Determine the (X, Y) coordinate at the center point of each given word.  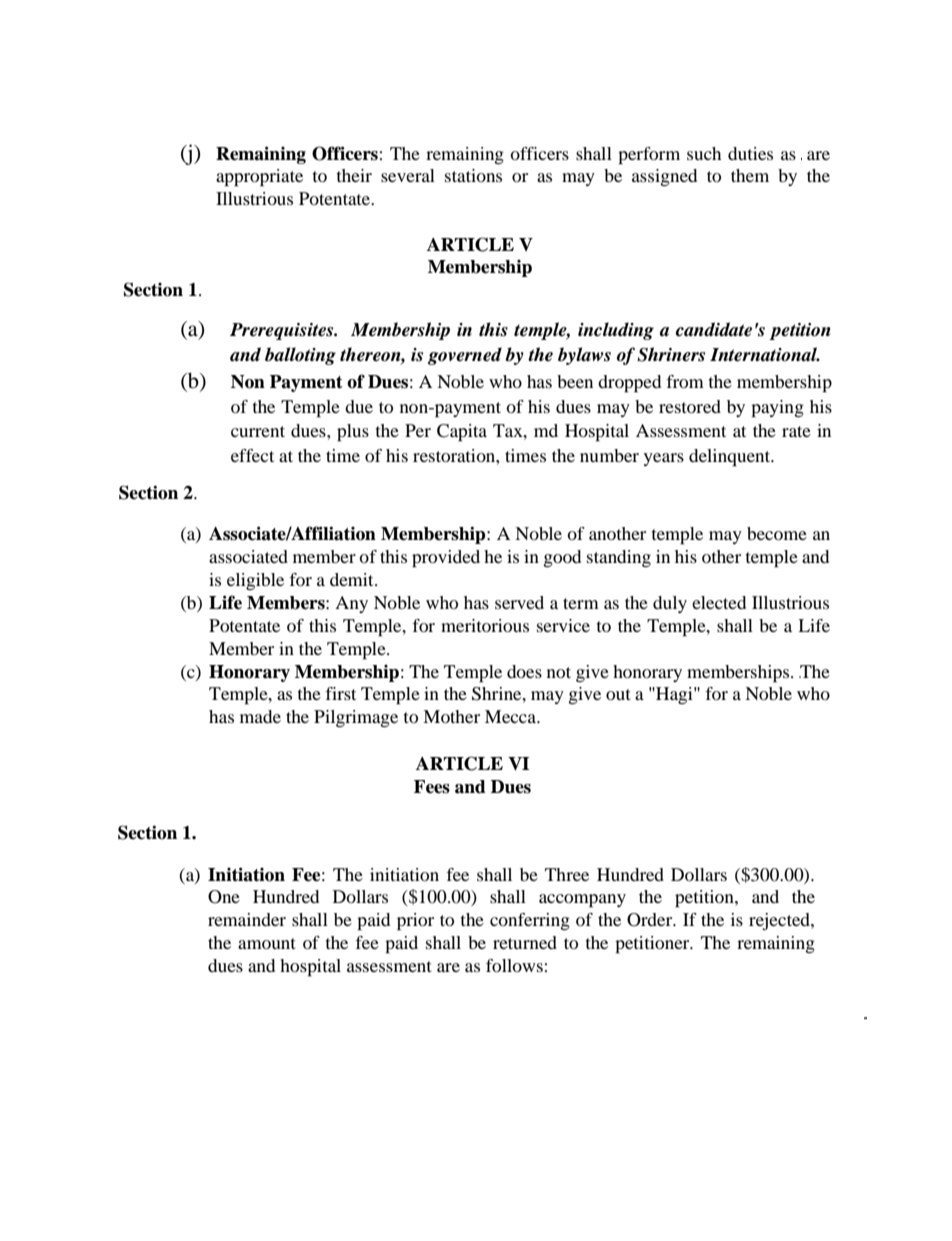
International (765, 354)
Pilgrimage (356, 718)
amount (267, 943)
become (777, 533)
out (618, 694)
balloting (300, 356)
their (354, 175)
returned (525, 942)
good (562, 558)
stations (473, 175)
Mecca (512, 716)
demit (353, 579)
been (575, 381)
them (750, 175)
